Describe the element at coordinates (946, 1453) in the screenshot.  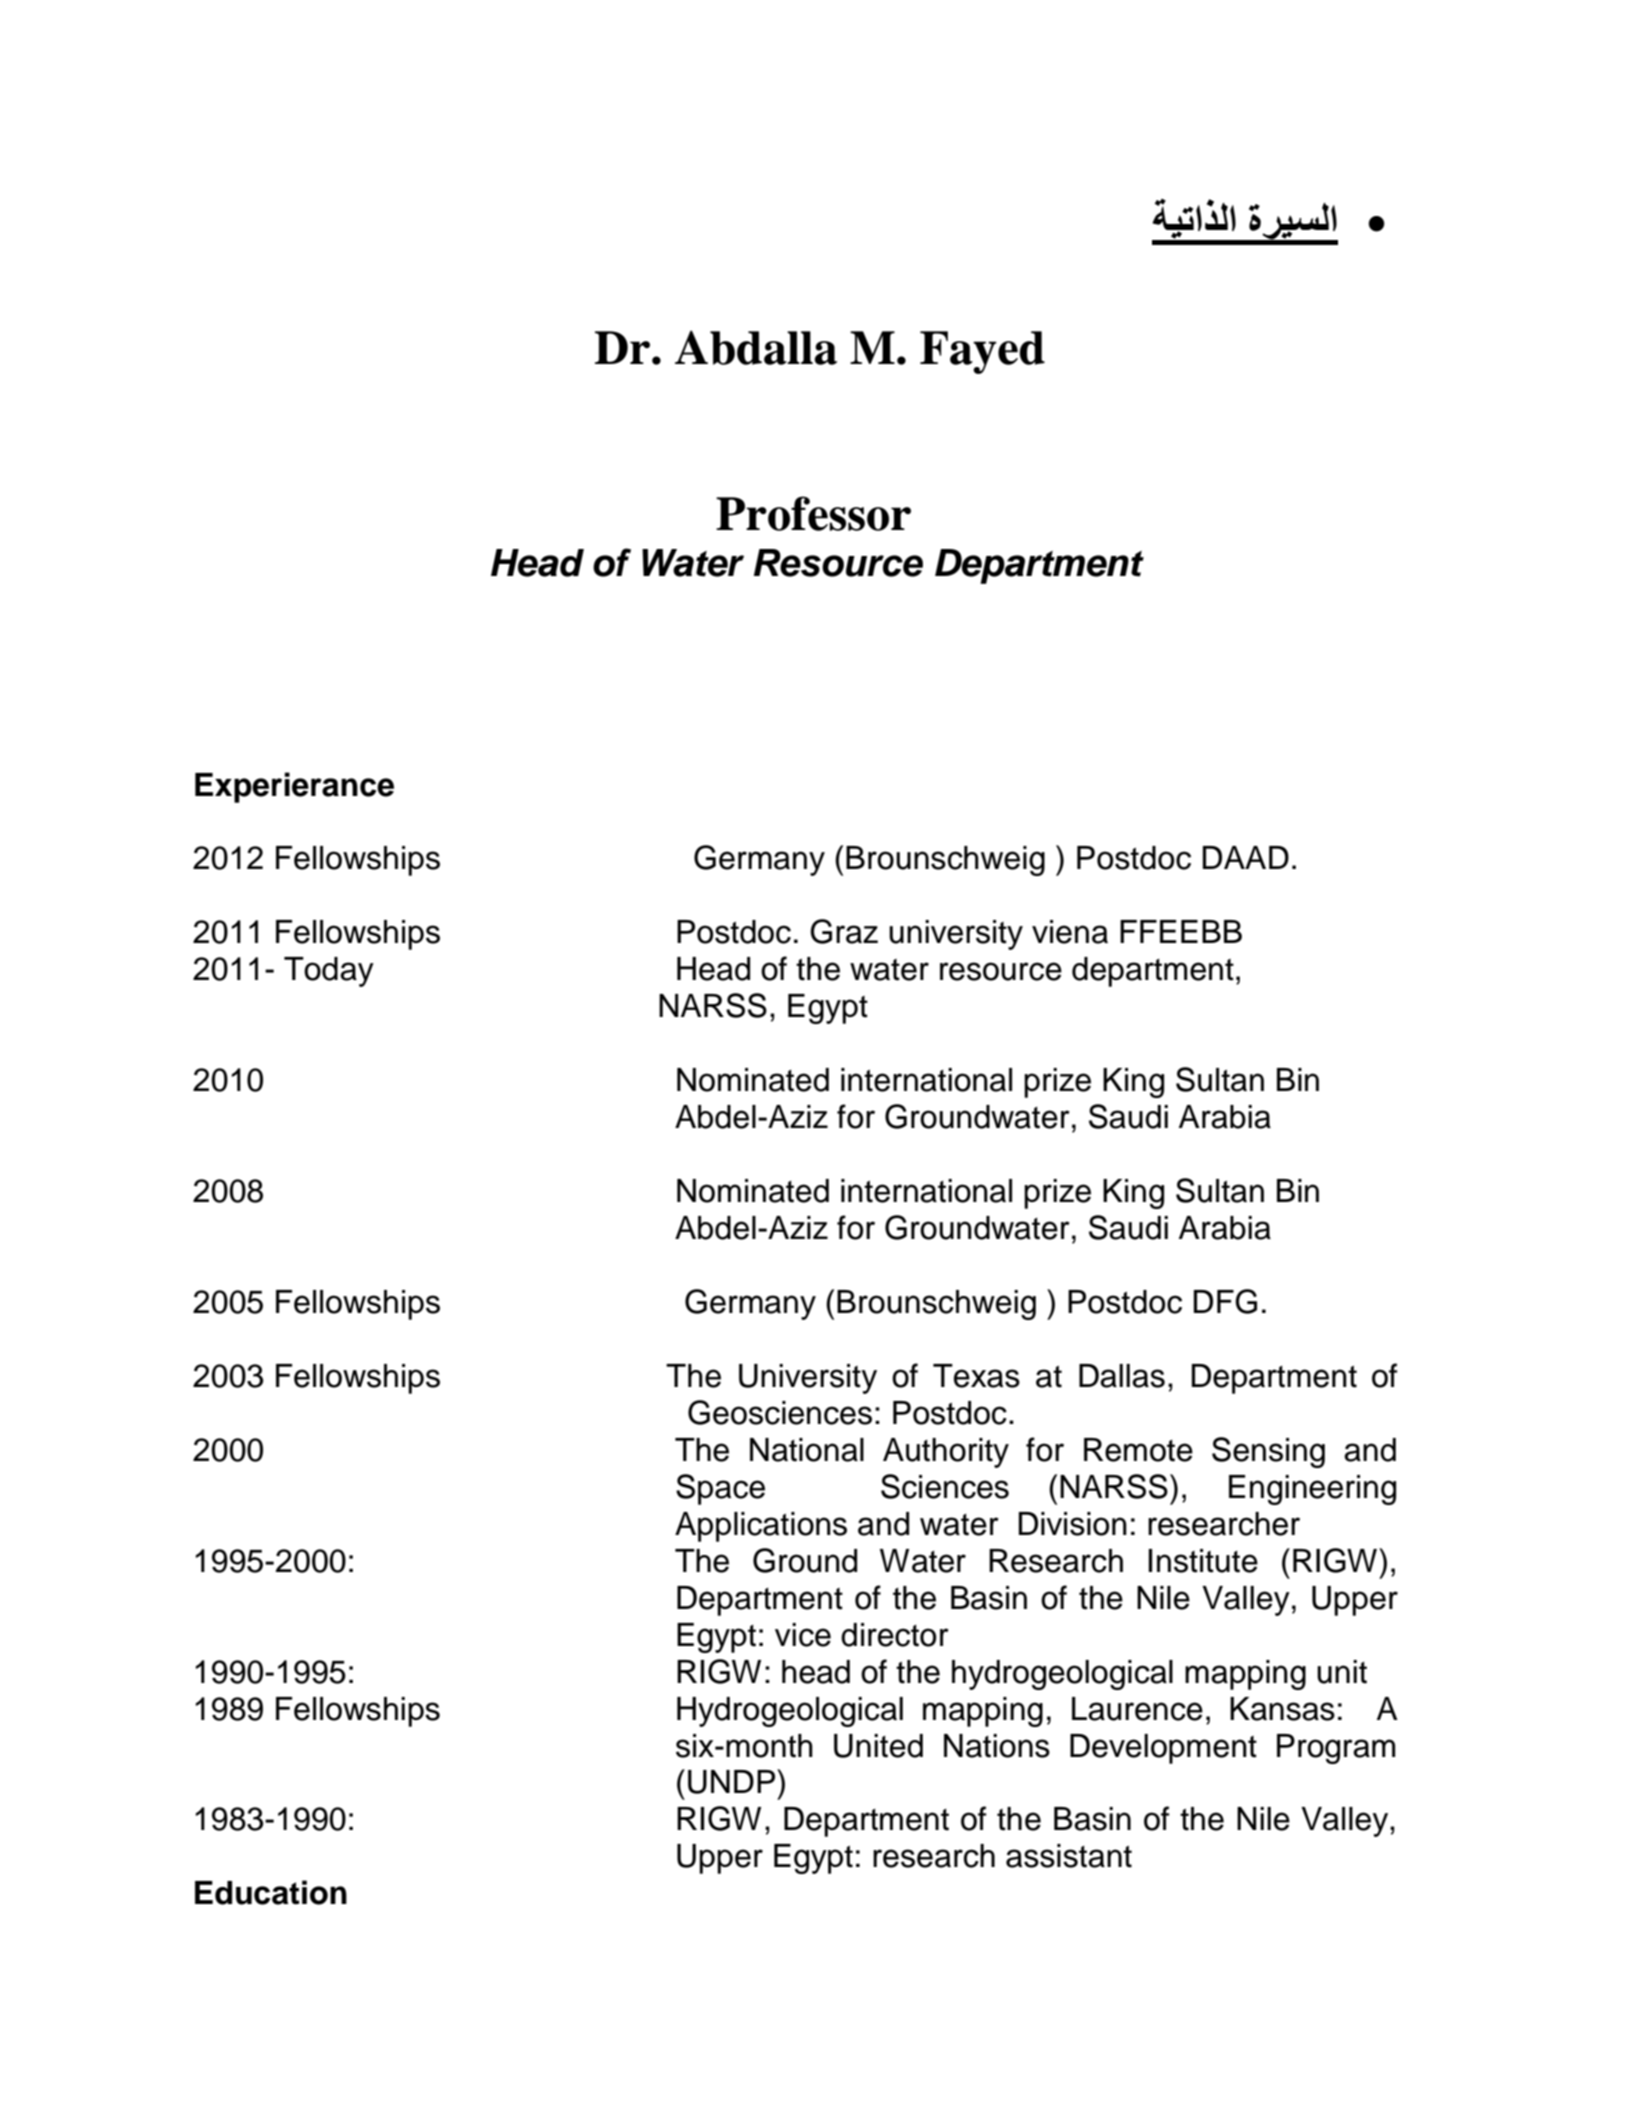
I see `Authority` at that location.
